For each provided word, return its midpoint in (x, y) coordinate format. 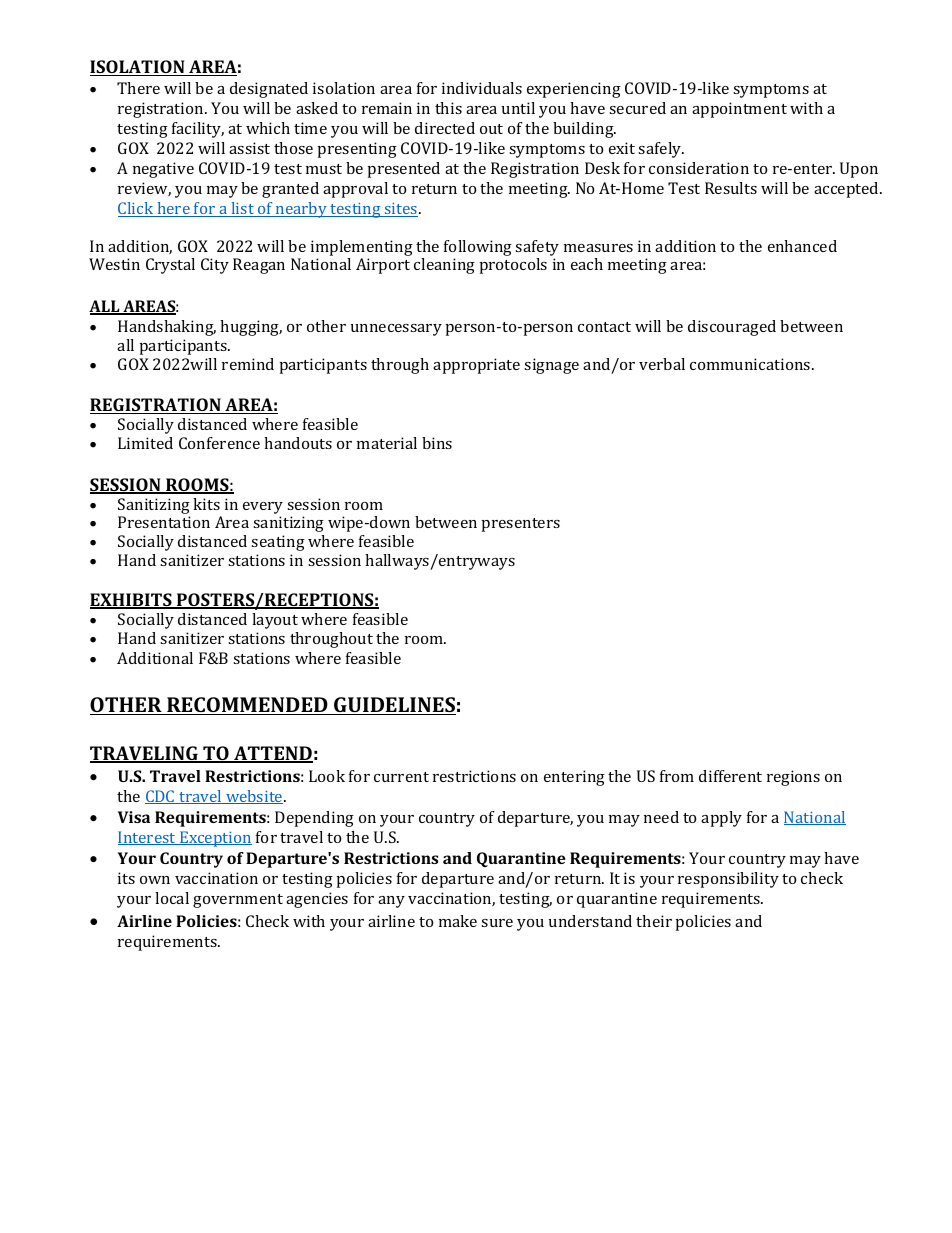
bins (437, 443)
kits (206, 504)
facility (198, 130)
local (172, 898)
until (518, 108)
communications (751, 364)
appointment (739, 110)
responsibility (728, 880)
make (458, 921)
